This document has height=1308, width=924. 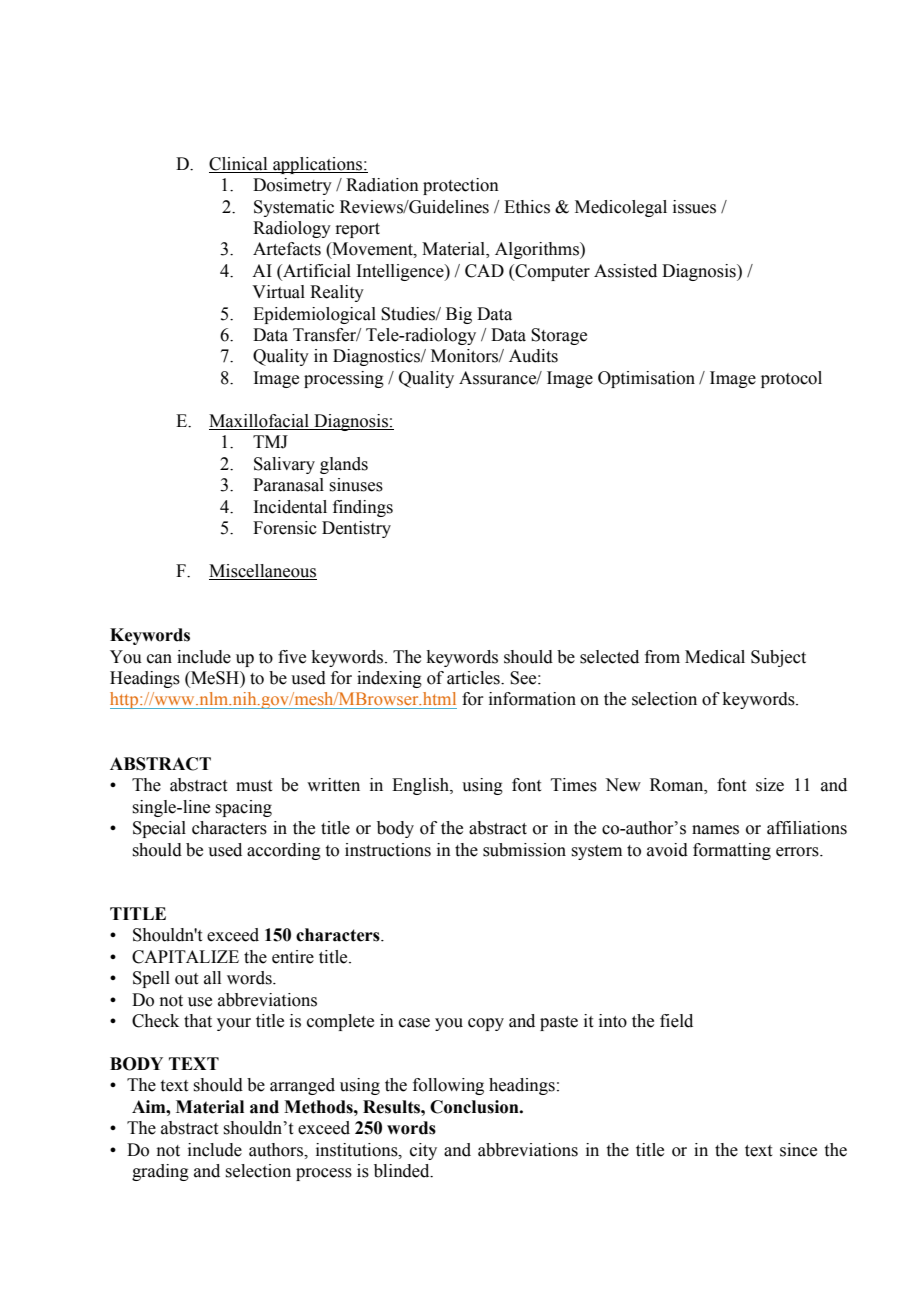 I want to click on Clinical, so click(x=238, y=164).
